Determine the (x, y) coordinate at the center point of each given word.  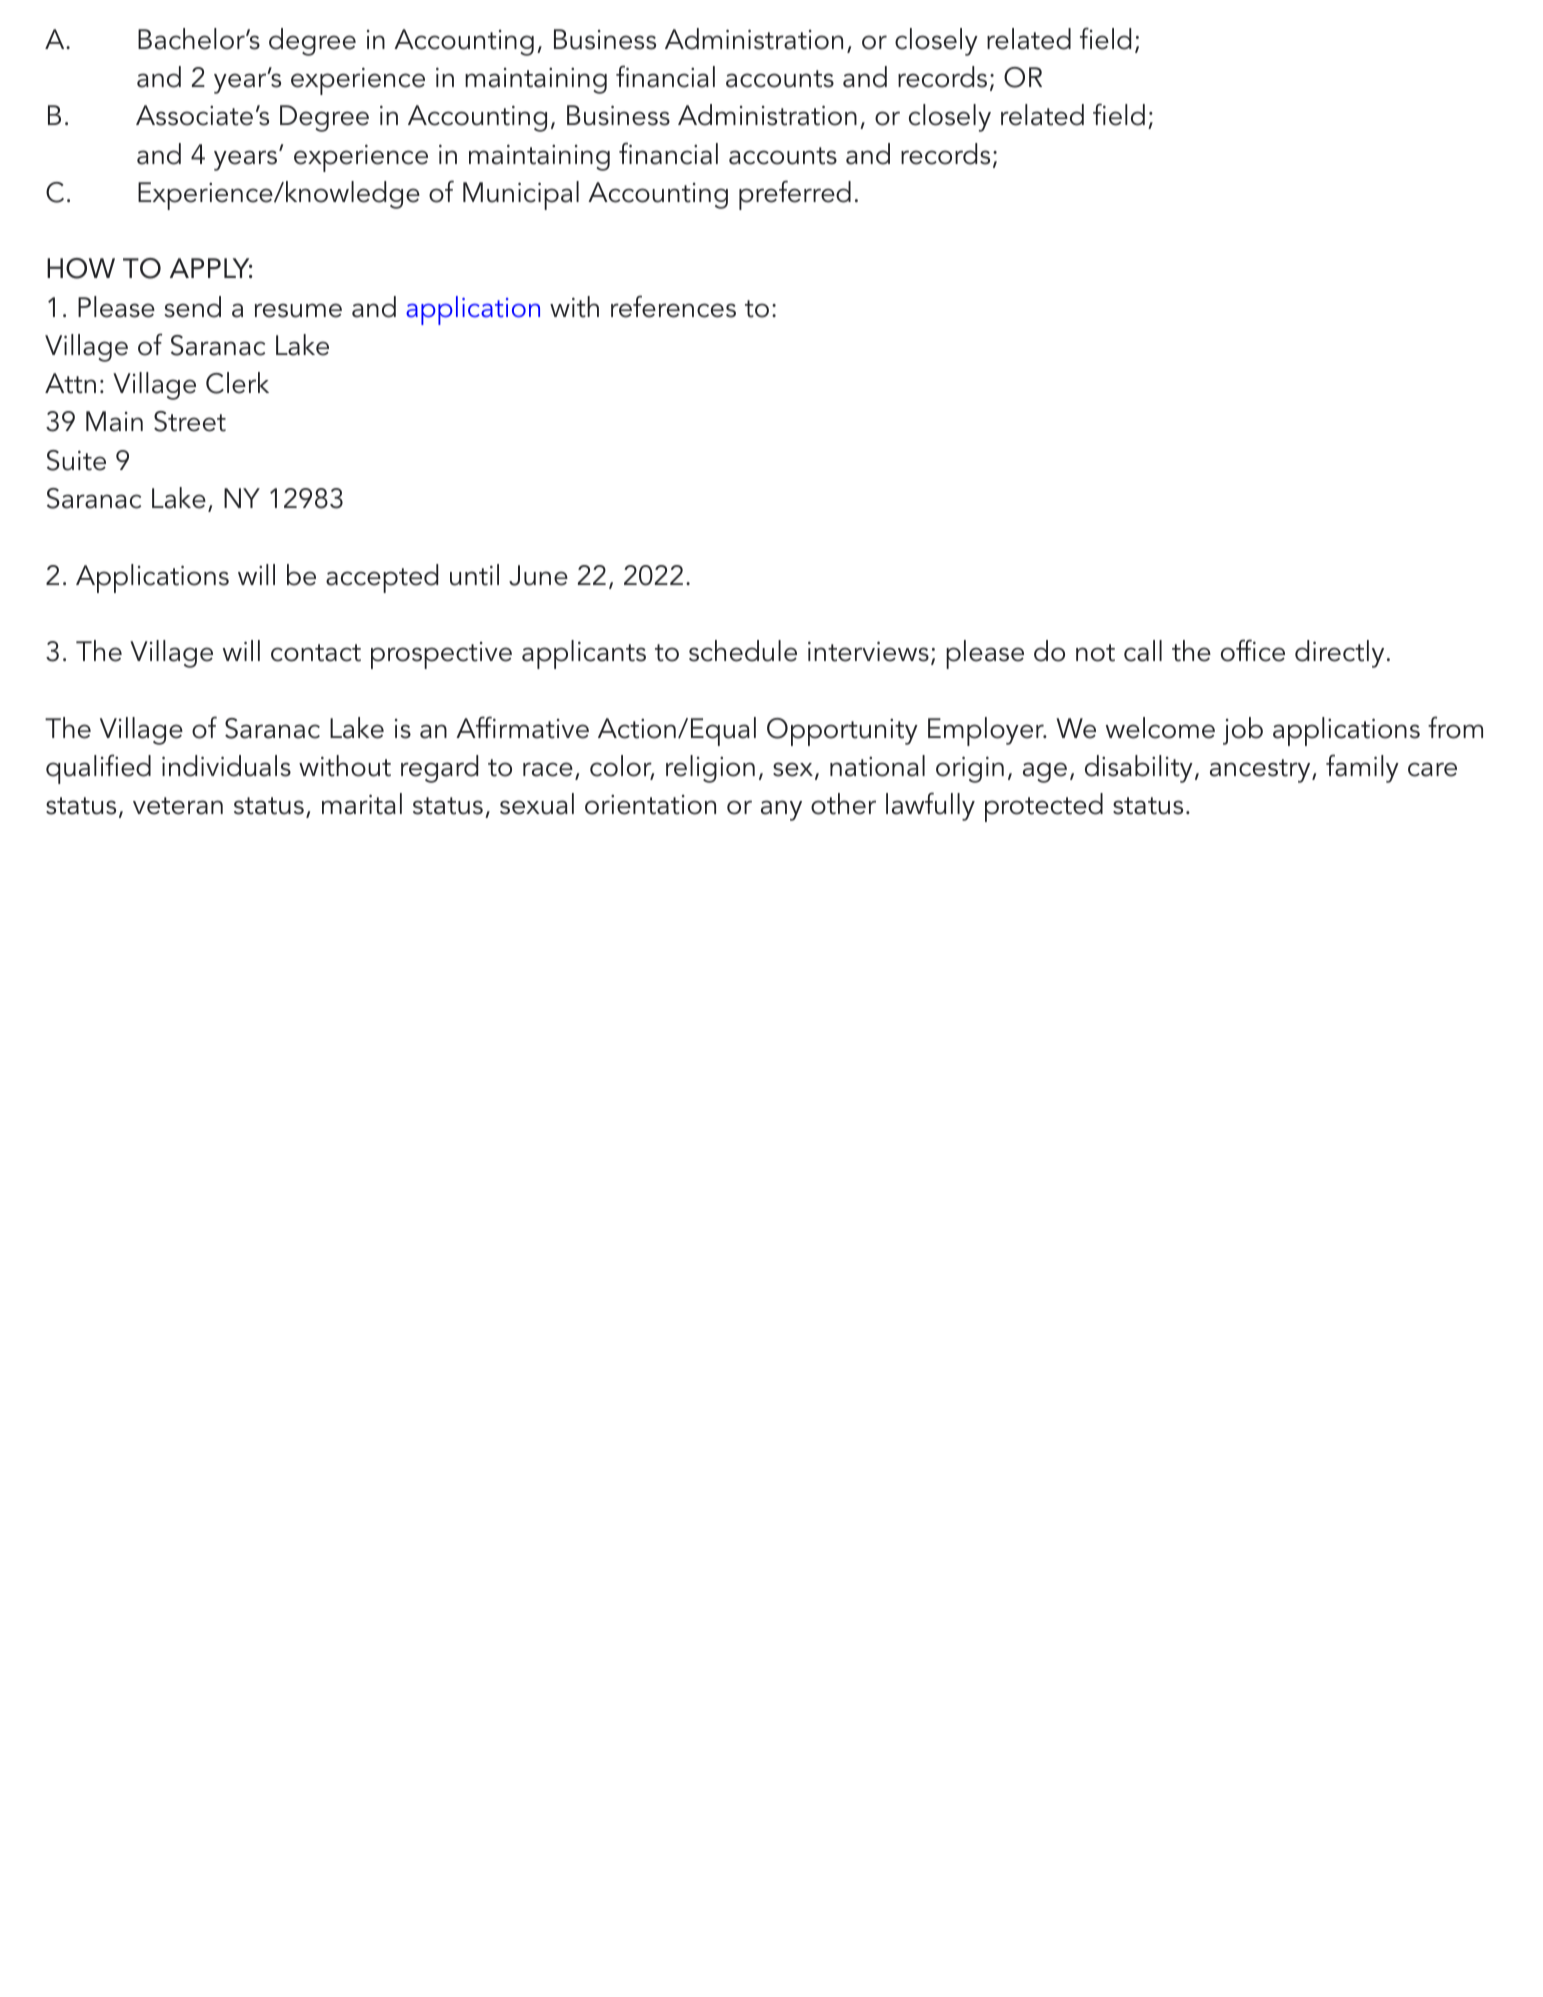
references (673, 306)
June (538, 575)
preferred (795, 195)
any (781, 810)
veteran (178, 806)
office (1253, 650)
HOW (81, 268)
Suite (76, 460)
